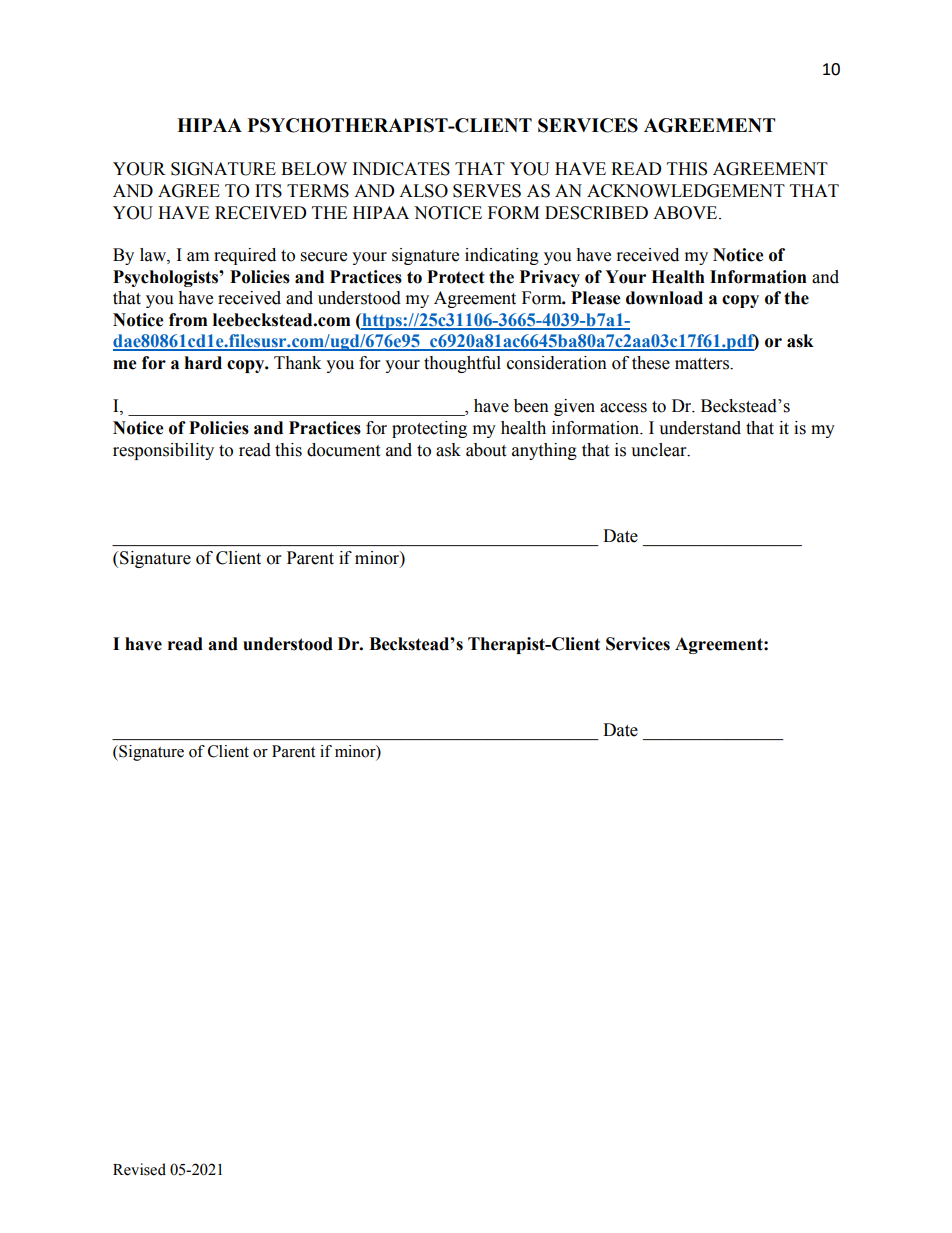 This screenshot has height=1233, width=952. What do you see at coordinates (596, 213) in the screenshot?
I see `DESCRIBED` at bounding box center [596, 213].
